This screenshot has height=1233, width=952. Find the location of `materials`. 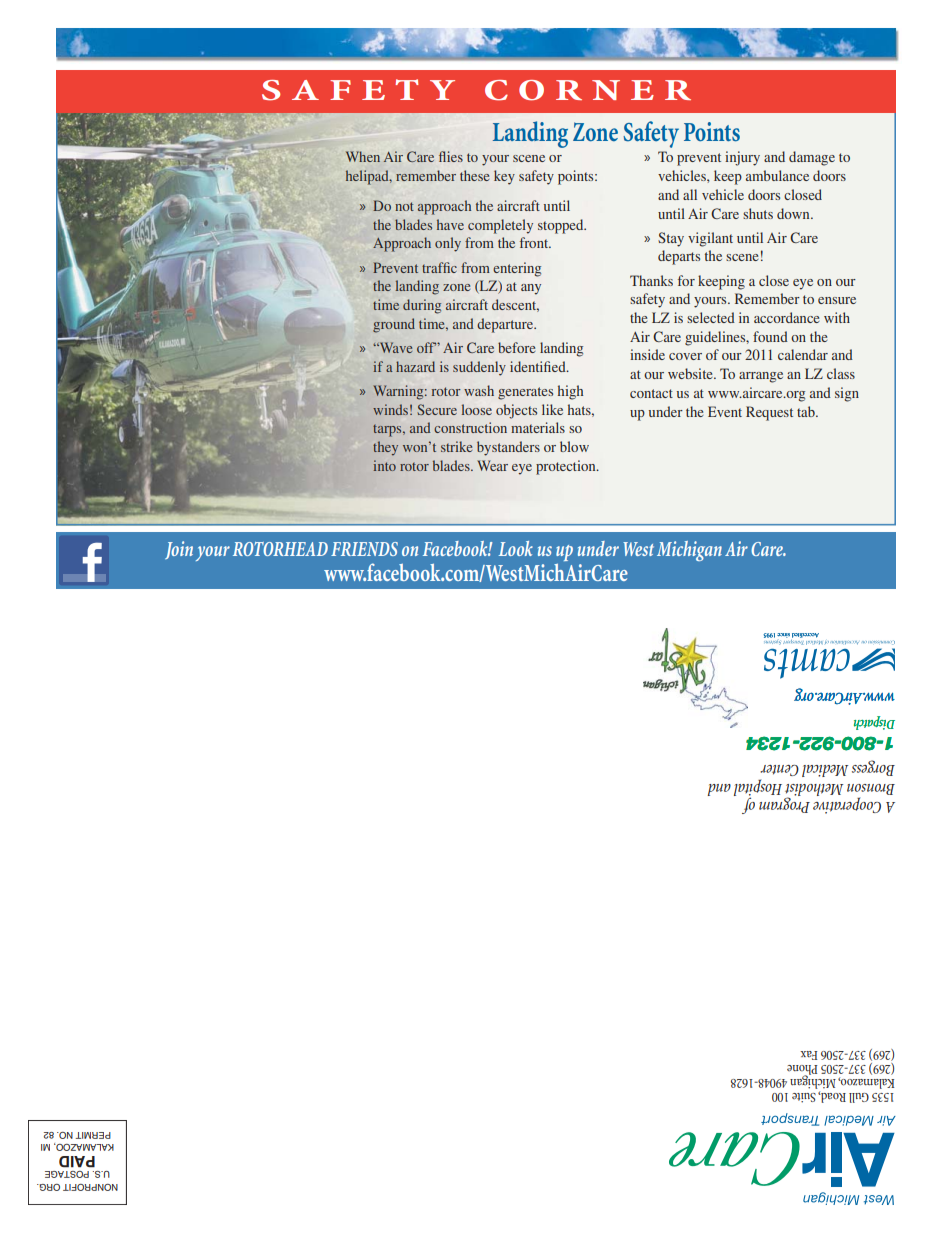

materials is located at coordinates (538, 427).
